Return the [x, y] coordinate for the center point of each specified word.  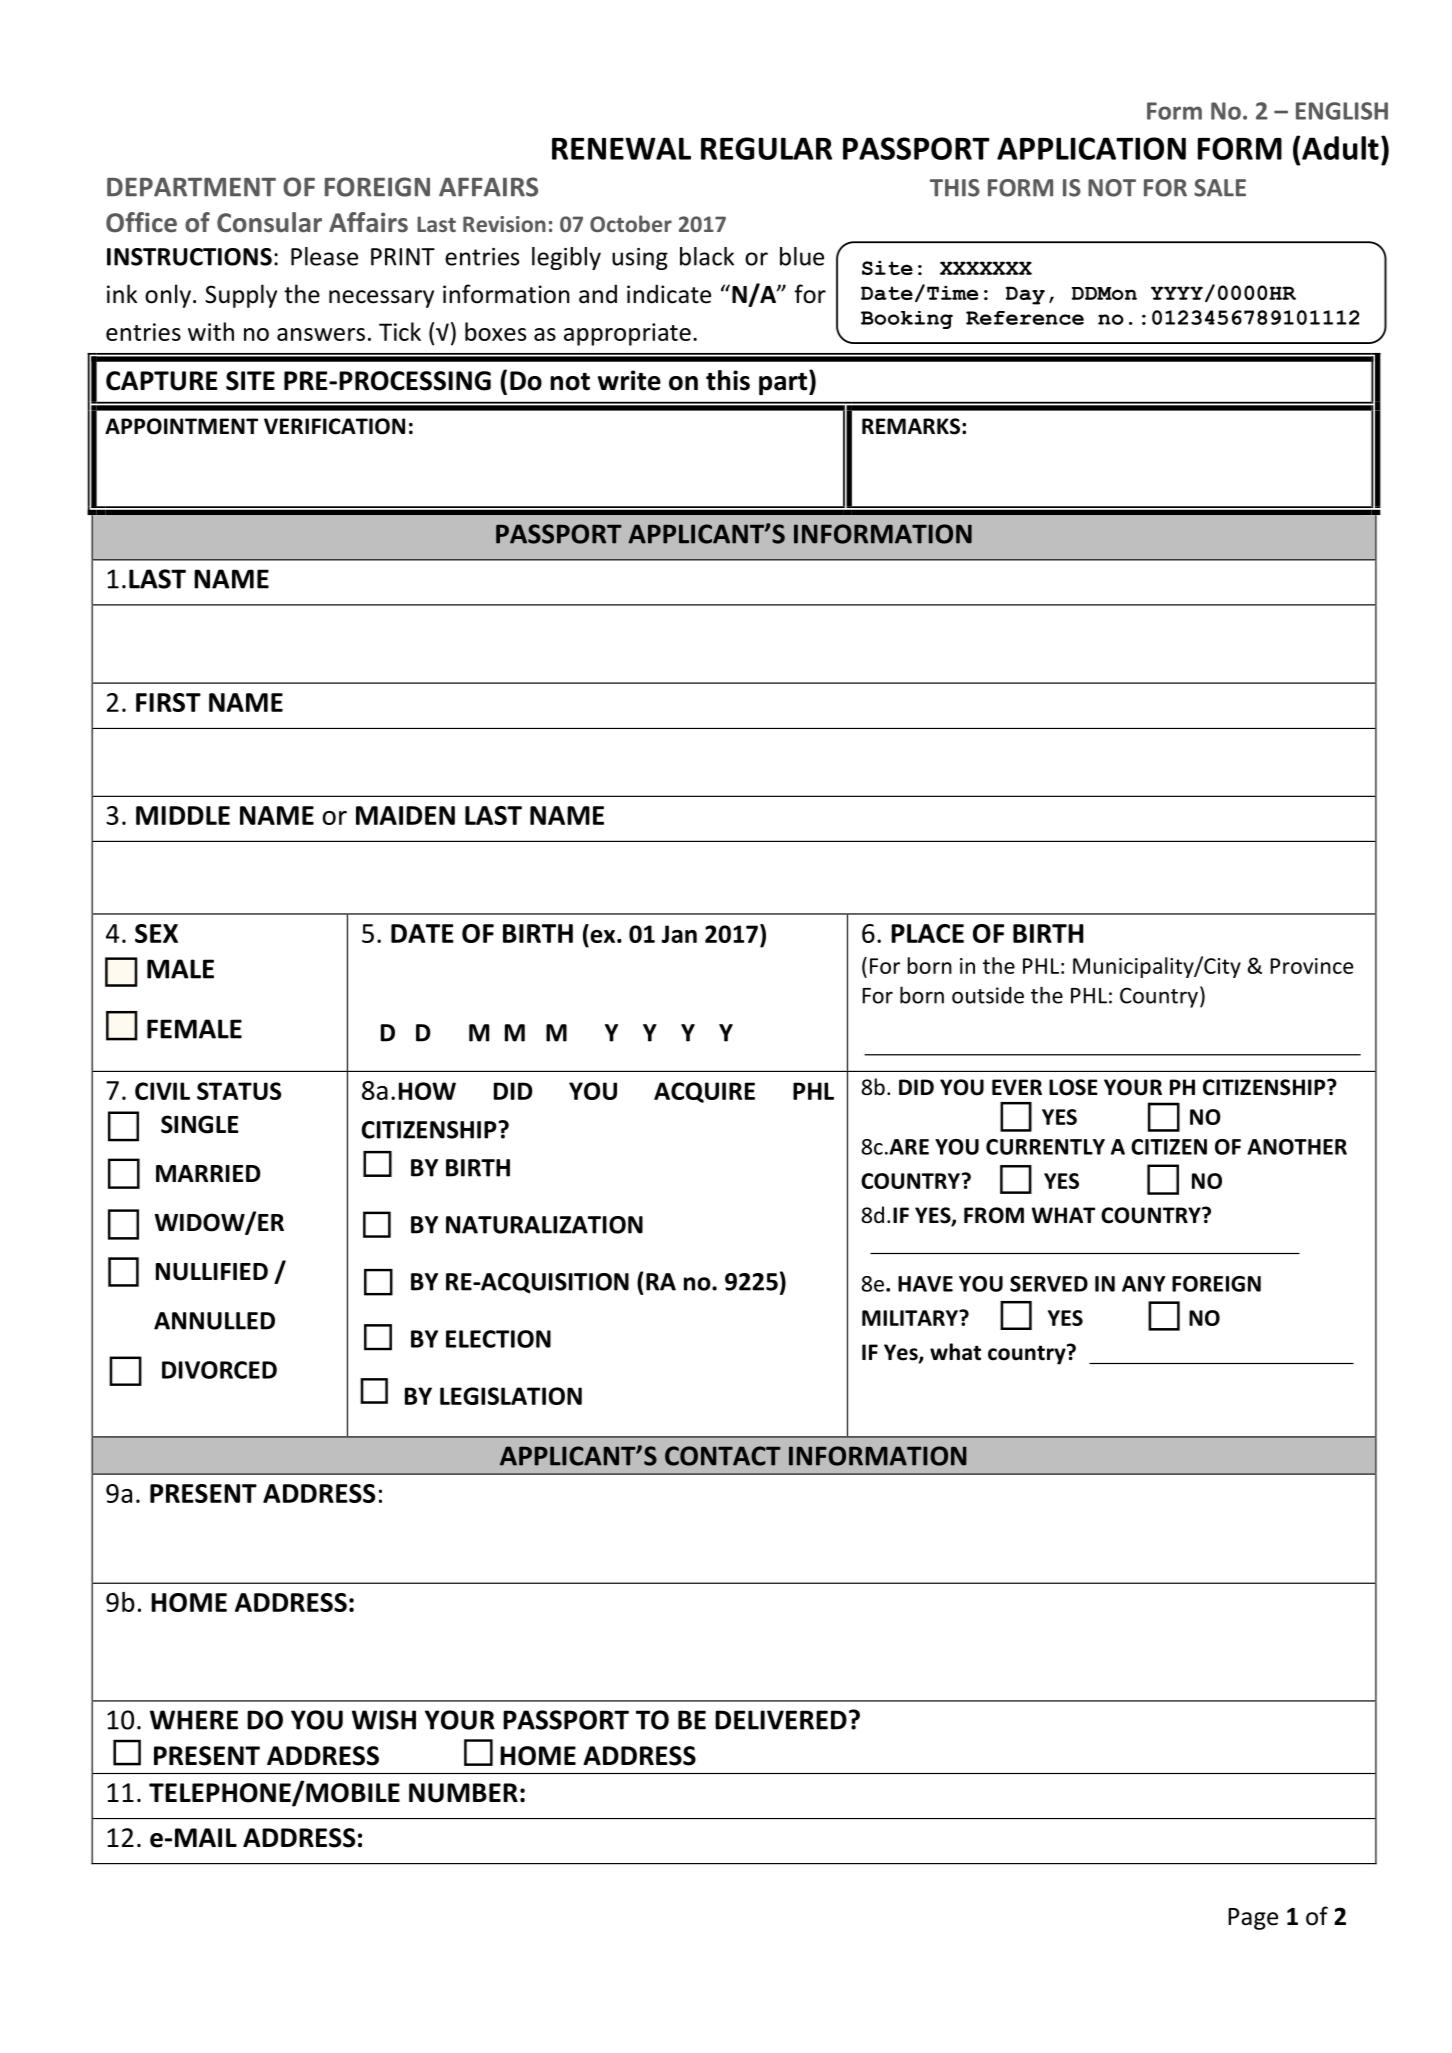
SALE [1220, 188]
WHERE [194, 1720]
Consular [269, 222]
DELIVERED [781, 1720]
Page [1253, 1919]
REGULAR [766, 148]
